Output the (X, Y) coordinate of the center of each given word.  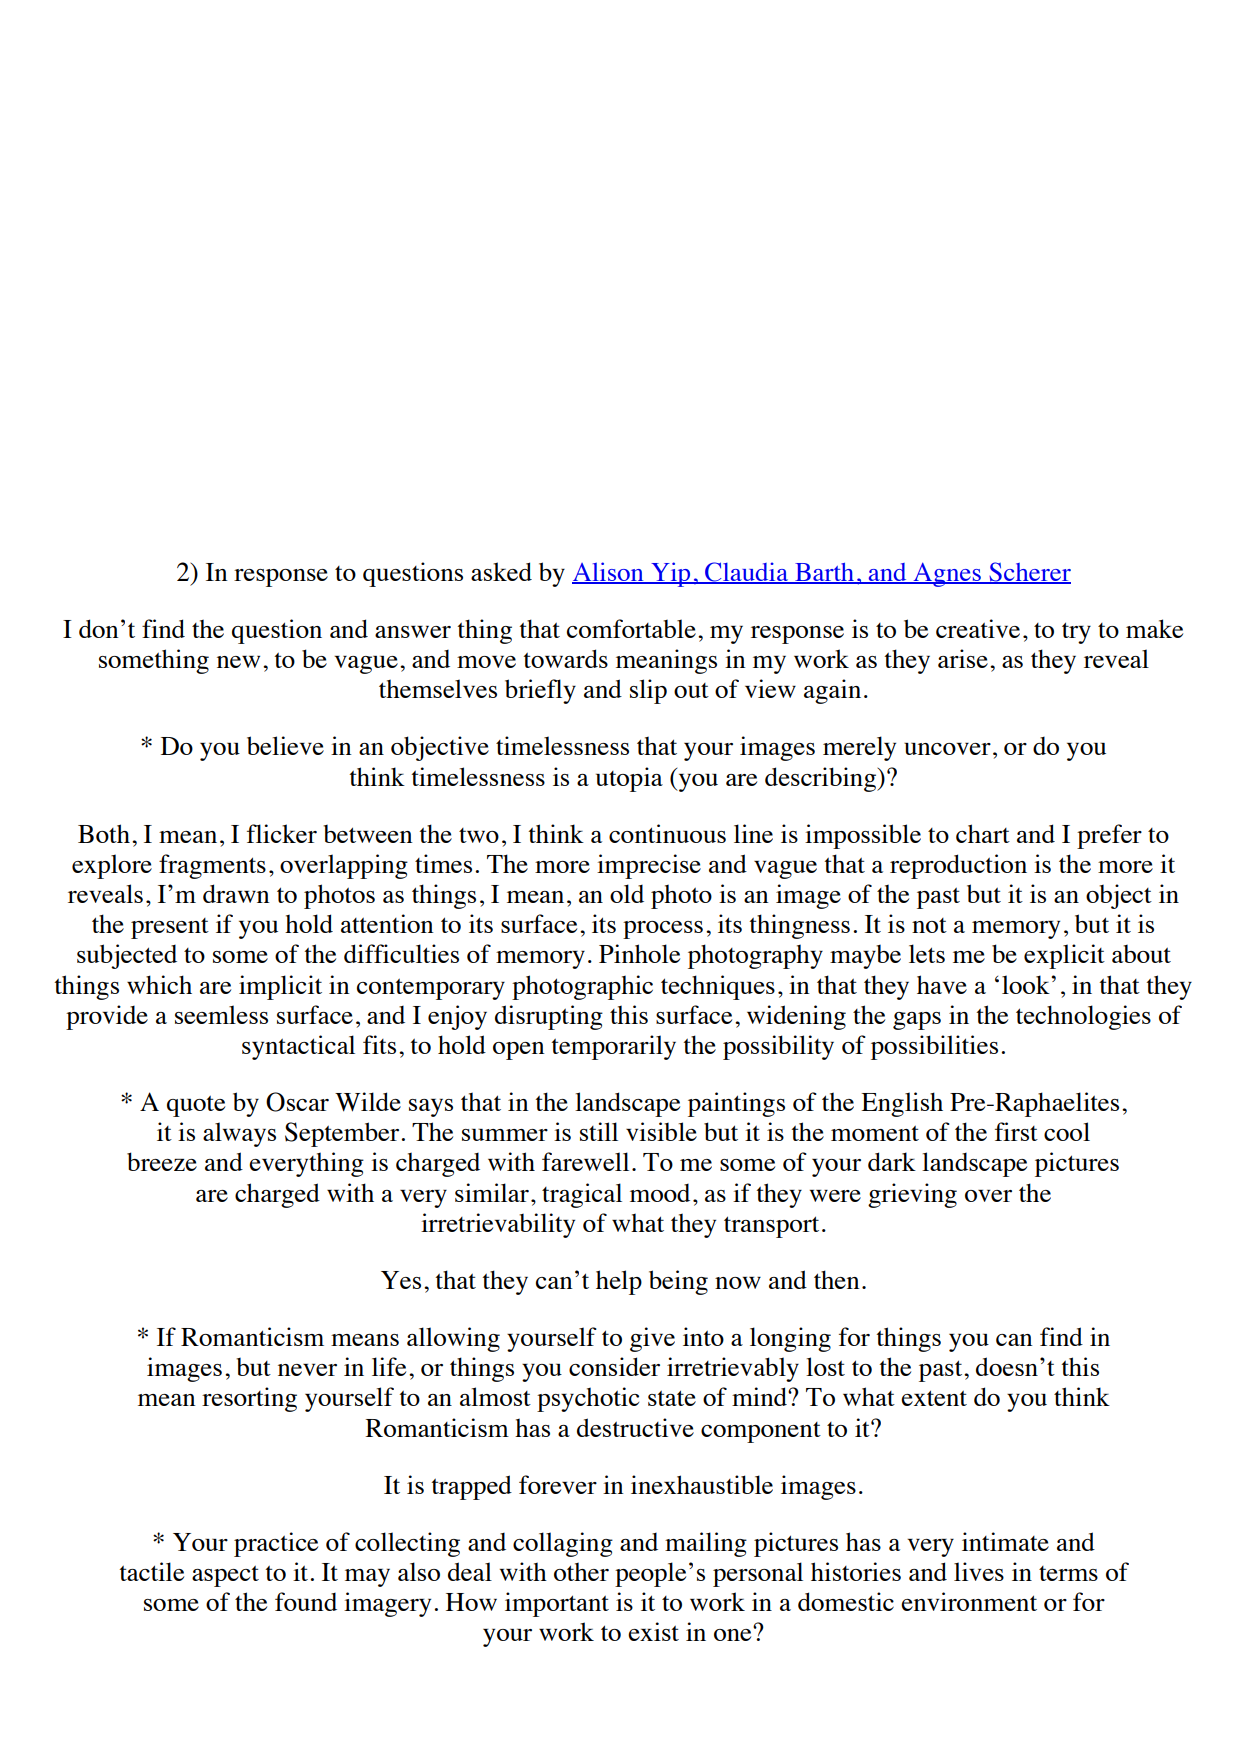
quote (196, 1106)
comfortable (631, 628)
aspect (225, 1576)
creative (978, 628)
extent (934, 1398)
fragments (212, 866)
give (652, 1339)
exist (653, 1631)
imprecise (649, 866)
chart (983, 833)
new (238, 662)
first (1016, 1131)
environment (969, 1601)
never (307, 1370)
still (599, 1131)
